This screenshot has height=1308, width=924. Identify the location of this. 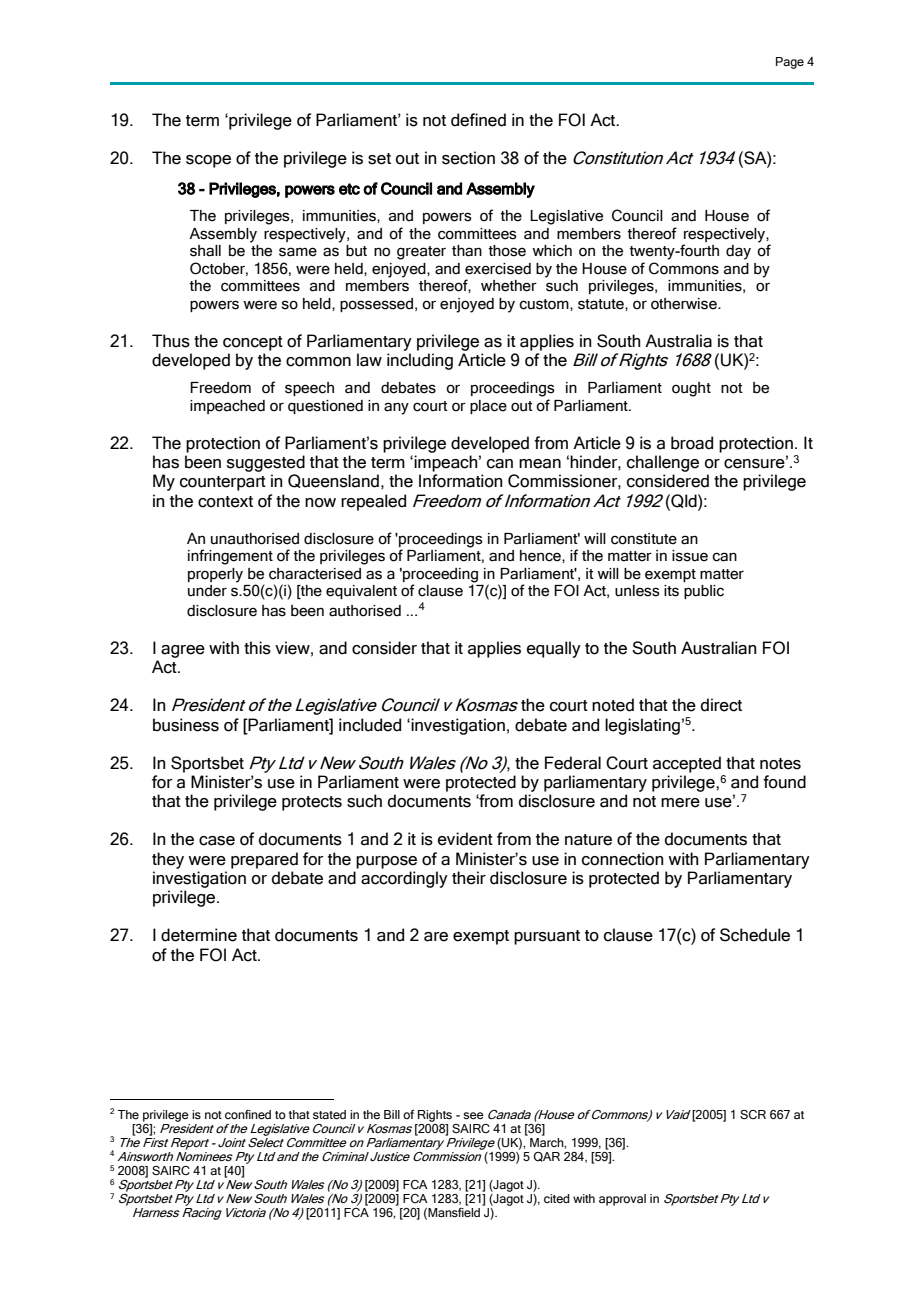
(257, 648).
